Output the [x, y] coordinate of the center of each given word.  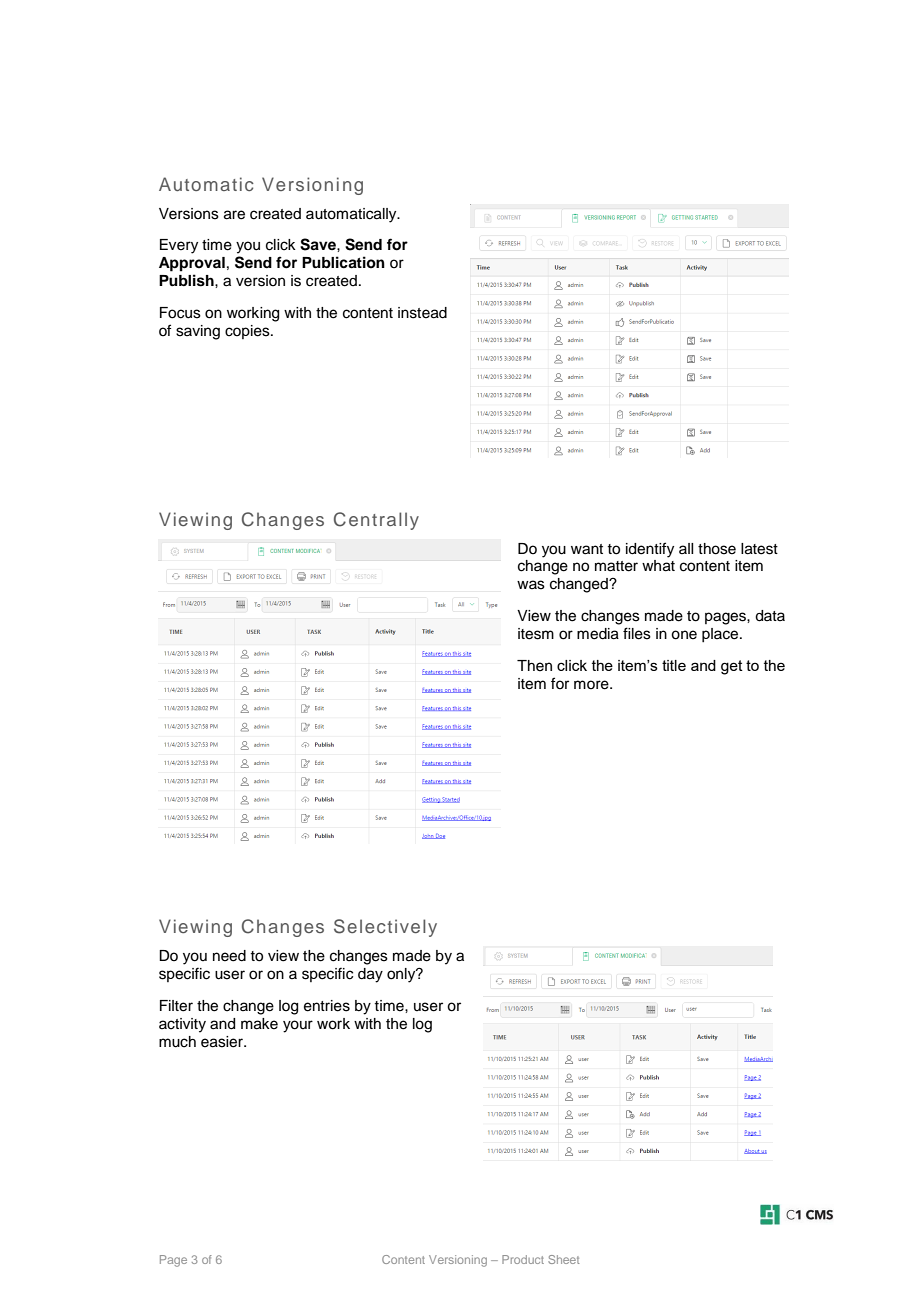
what [658, 566]
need [229, 956]
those [717, 549]
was [531, 585]
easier [223, 1042]
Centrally [376, 521]
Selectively [385, 928]
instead [422, 313]
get [732, 667]
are [234, 215]
